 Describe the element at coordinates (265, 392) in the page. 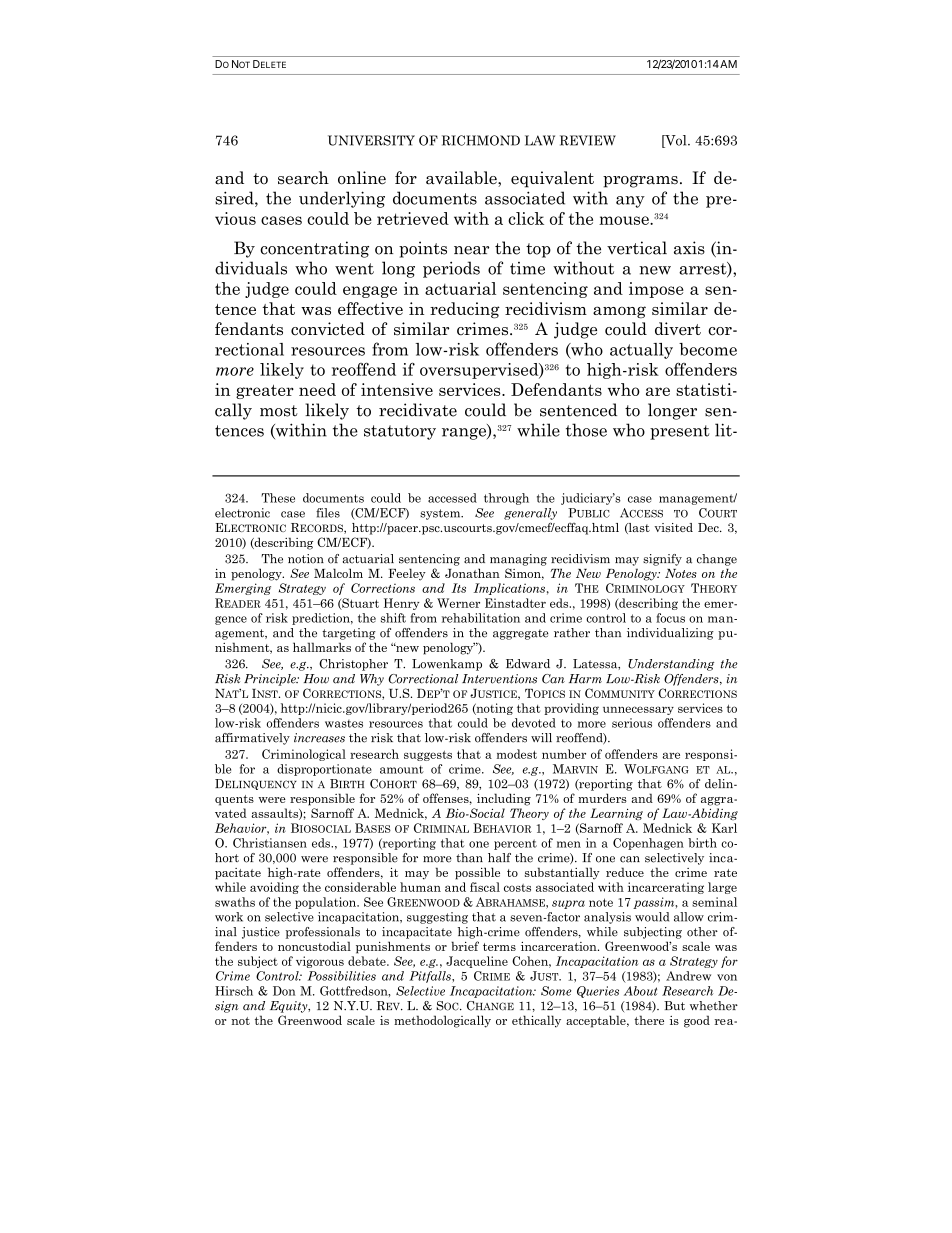

I see `greater` at that location.
